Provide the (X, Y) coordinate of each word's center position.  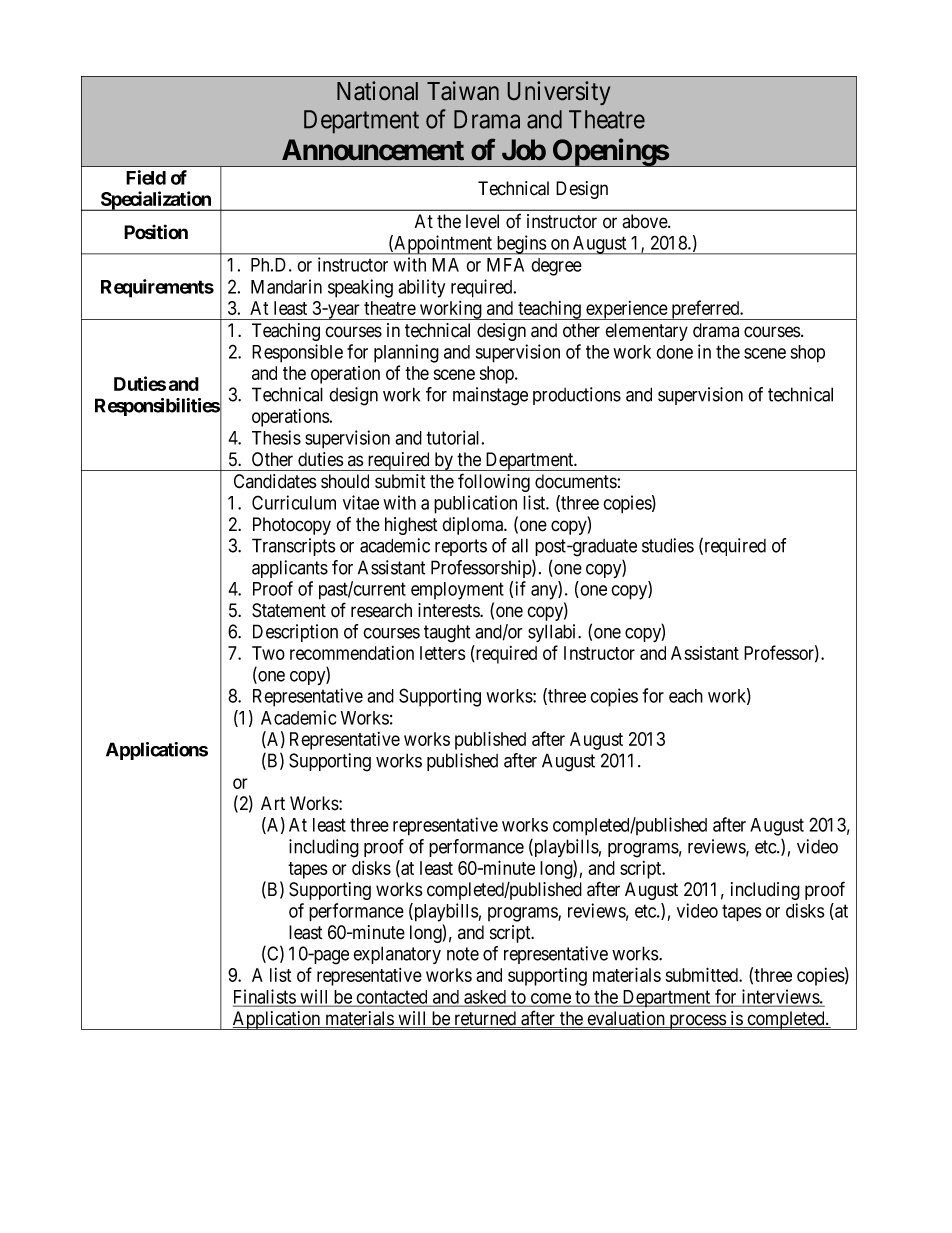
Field (146, 177)
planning (406, 353)
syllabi (553, 633)
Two (268, 653)
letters (442, 653)
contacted (392, 998)
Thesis (276, 437)
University (559, 93)
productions (577, 396)
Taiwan (463, 90)
